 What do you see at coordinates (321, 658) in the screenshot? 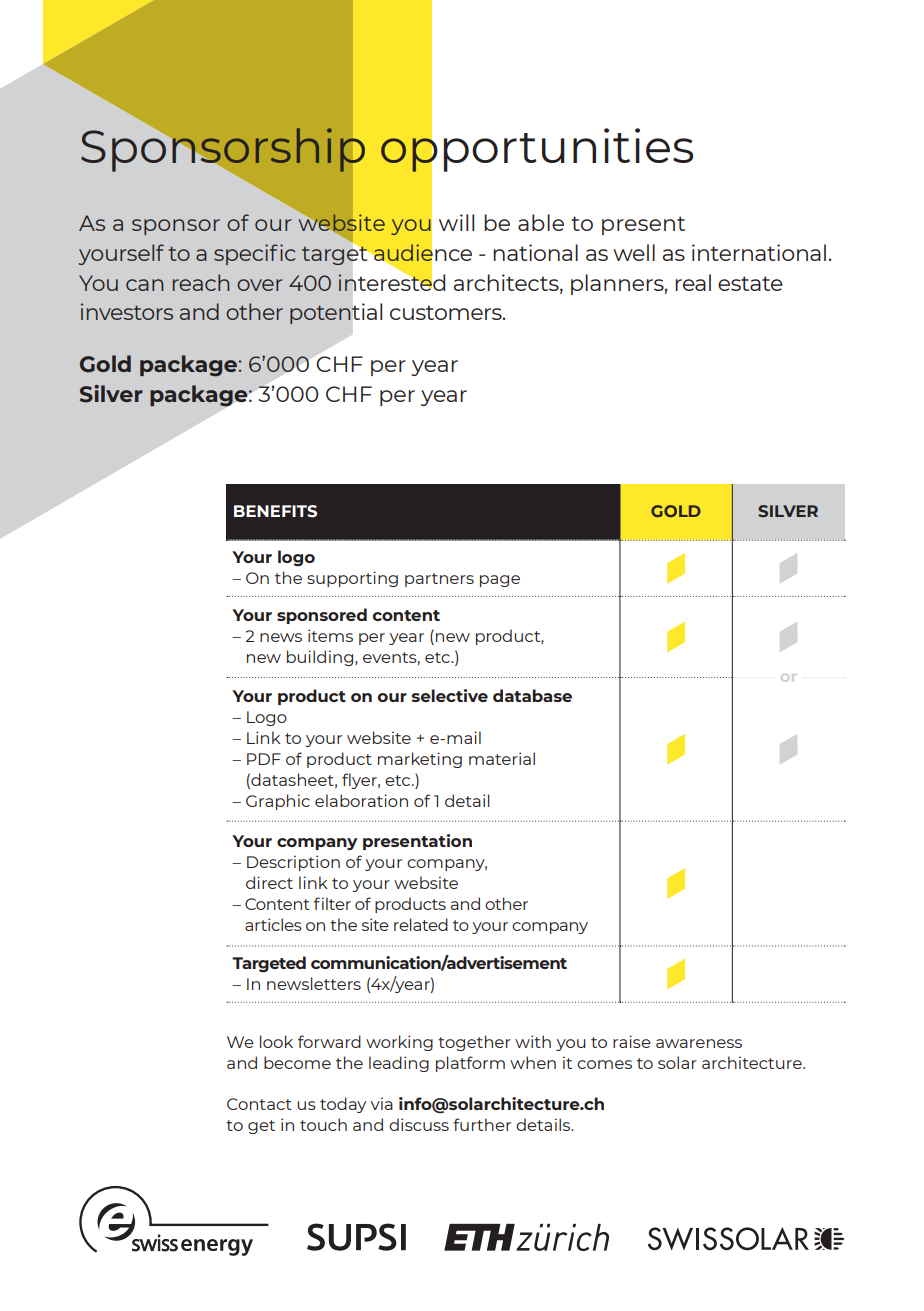
I see `building` at bounding box center [321, 658].
